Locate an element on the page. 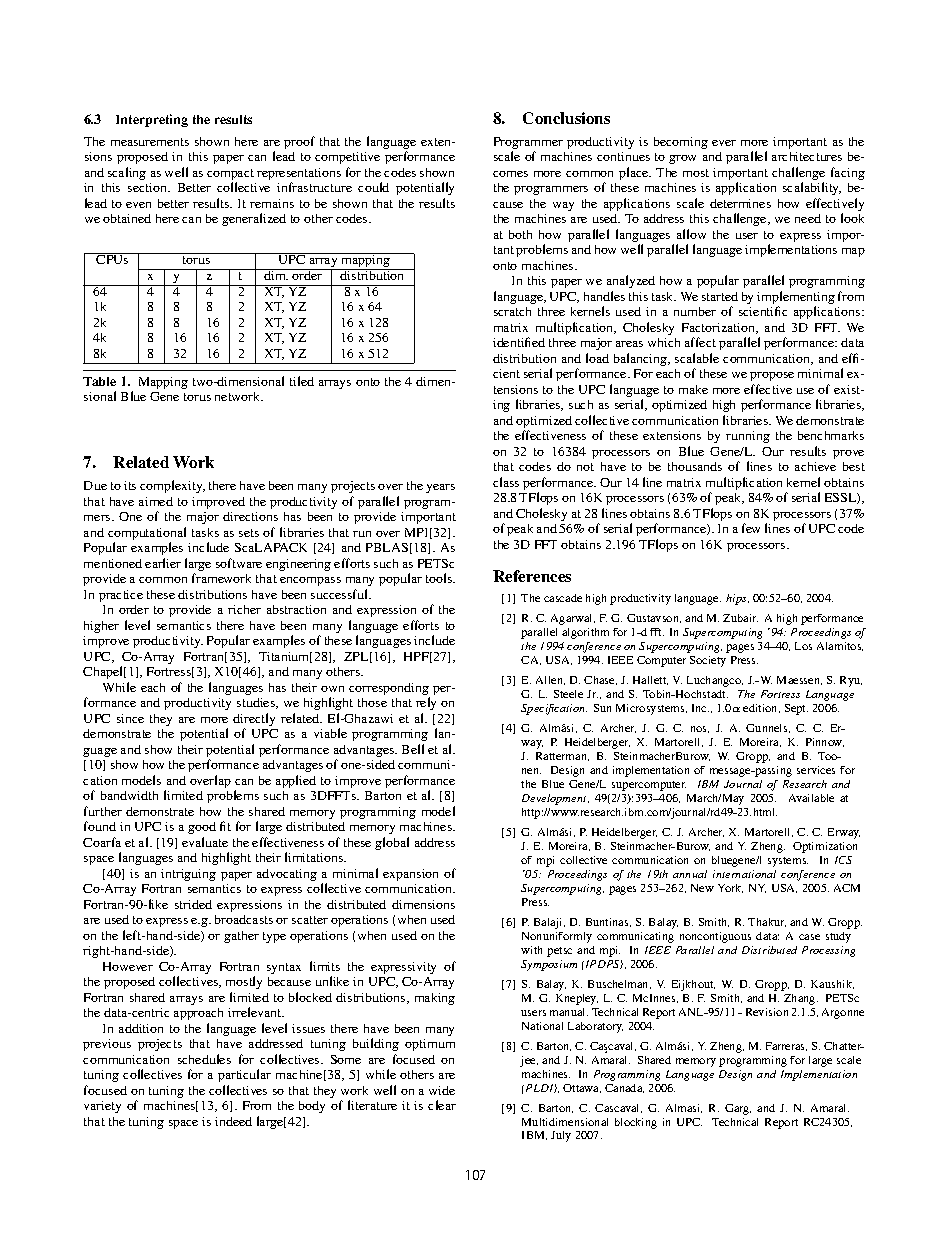 This document has height=1233, width=952. Development is located at coordinates (555, 799).
